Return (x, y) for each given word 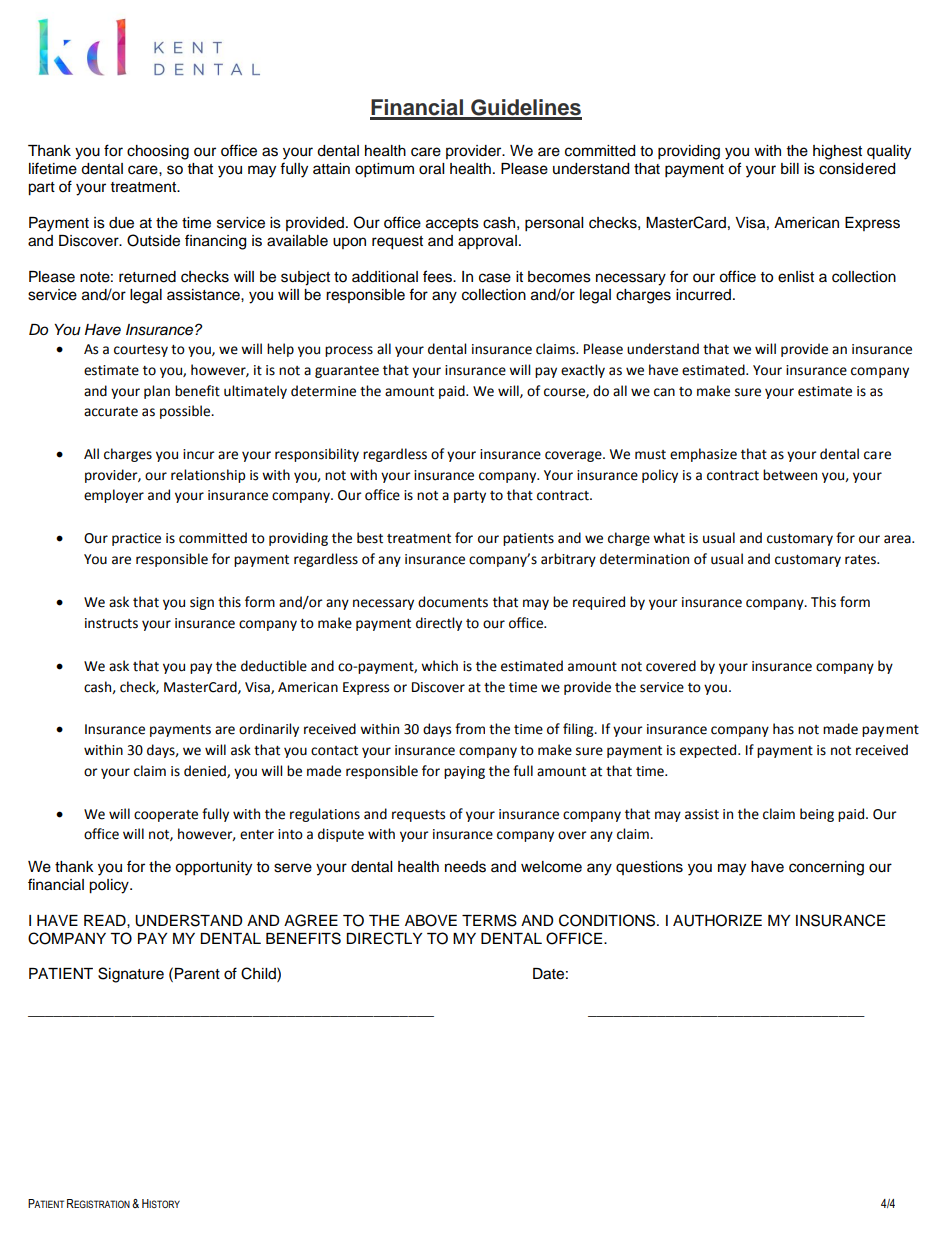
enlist (796, 277)
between (790, 475)
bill (790, 169)
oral (431, 169)
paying (464, 772)
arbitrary (568, 560)
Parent (197, 974)
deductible (274, 666)
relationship (208, 476)
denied (206, 771)
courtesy (141, 351)
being (817, 815)
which (439, 666)
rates (861, 560)
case (495, 278)
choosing (158, 152)
